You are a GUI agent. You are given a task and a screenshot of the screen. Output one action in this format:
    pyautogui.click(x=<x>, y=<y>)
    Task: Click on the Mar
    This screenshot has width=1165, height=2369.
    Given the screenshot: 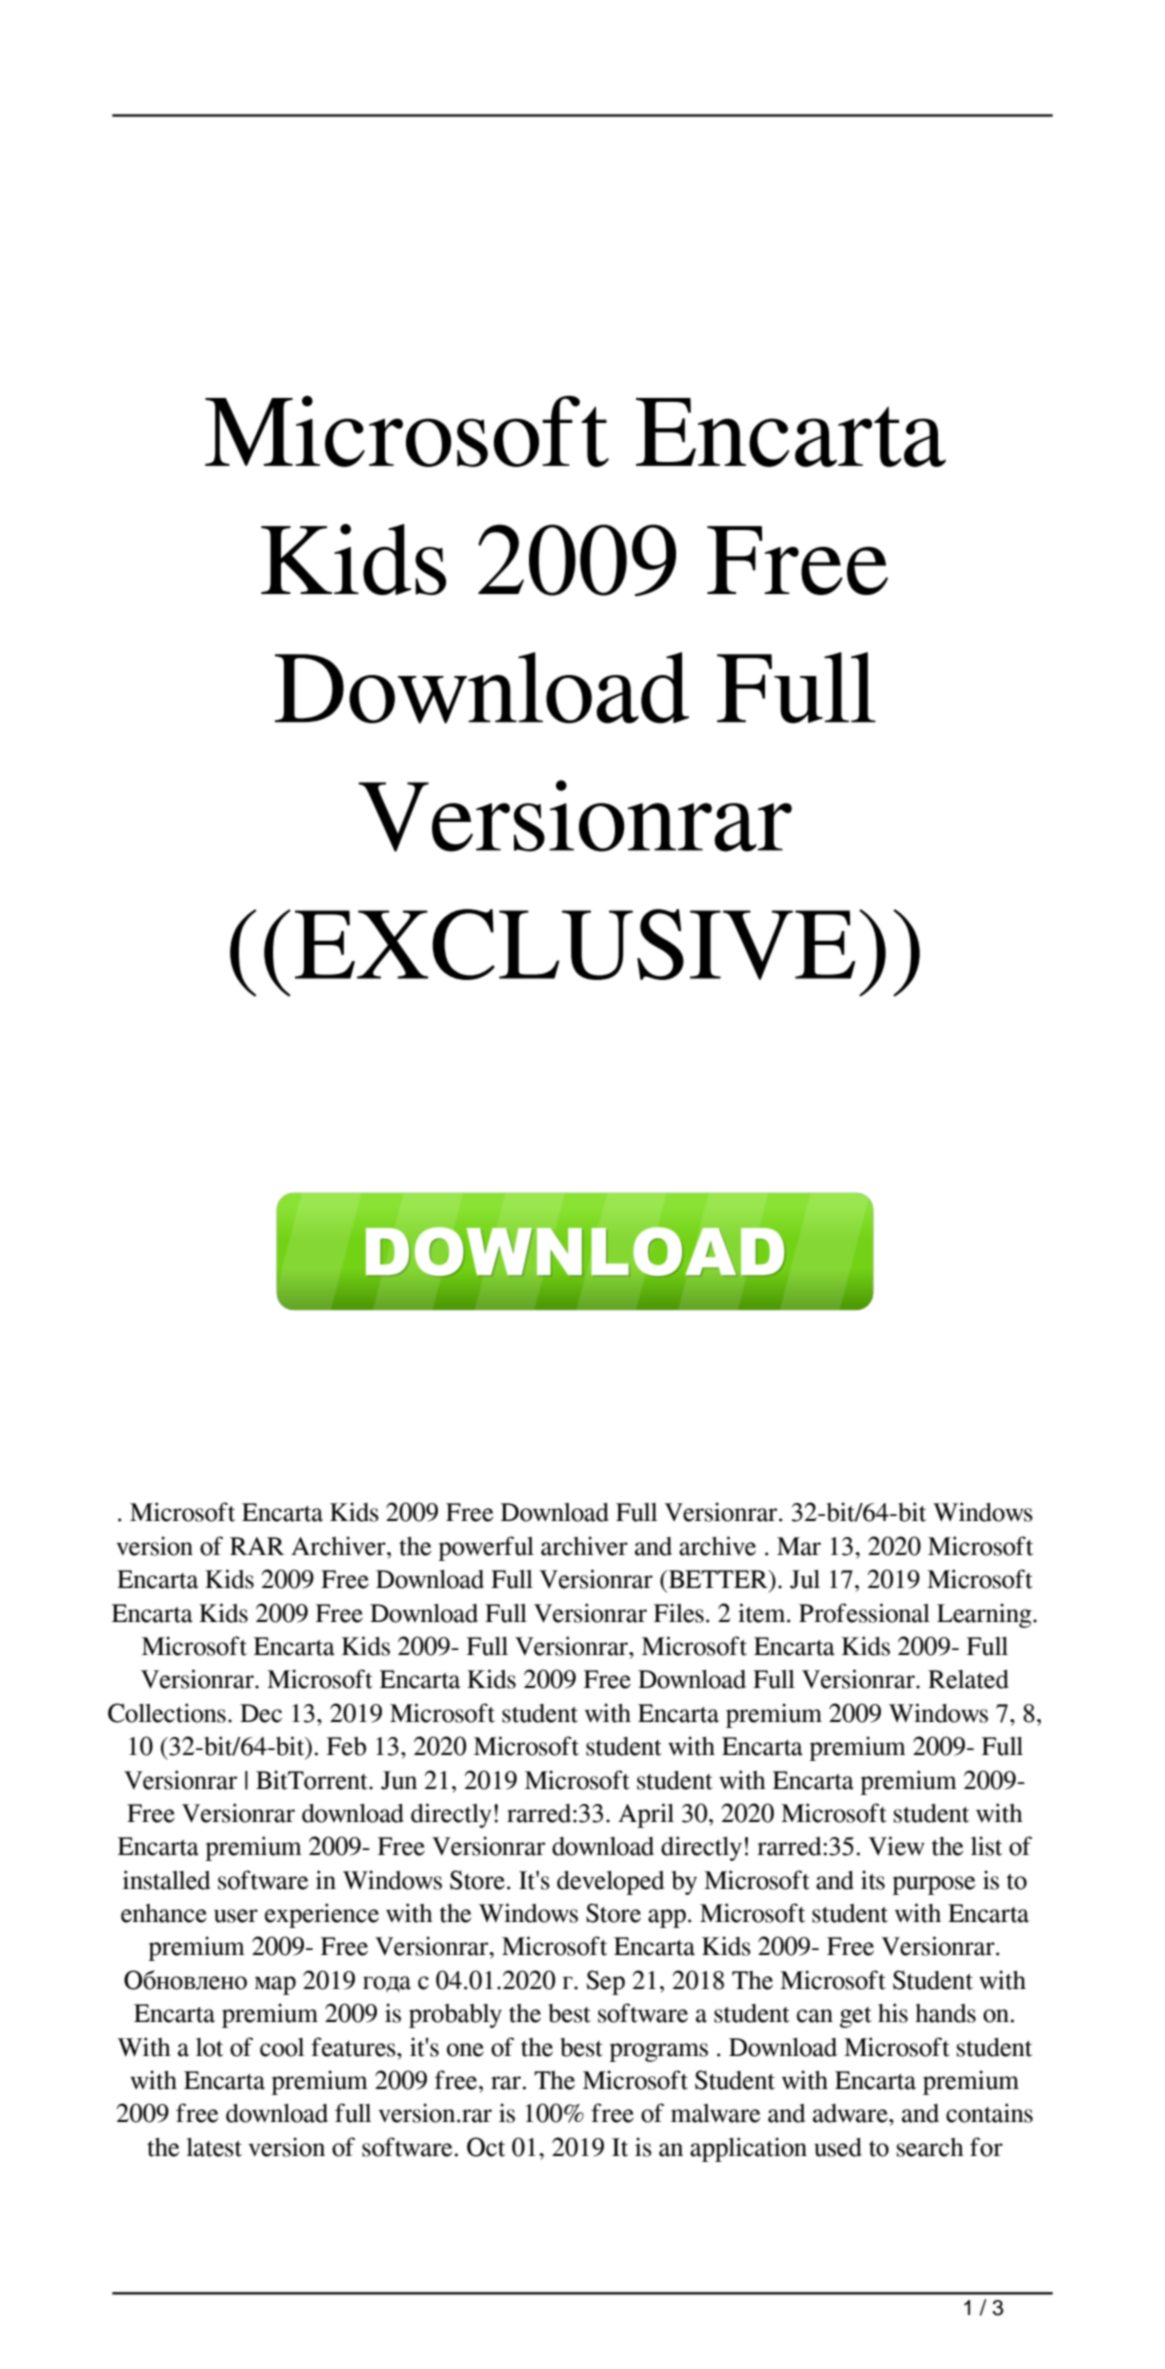 What is the action you would take?
    pyautogui.click(x=799, y=1546)
